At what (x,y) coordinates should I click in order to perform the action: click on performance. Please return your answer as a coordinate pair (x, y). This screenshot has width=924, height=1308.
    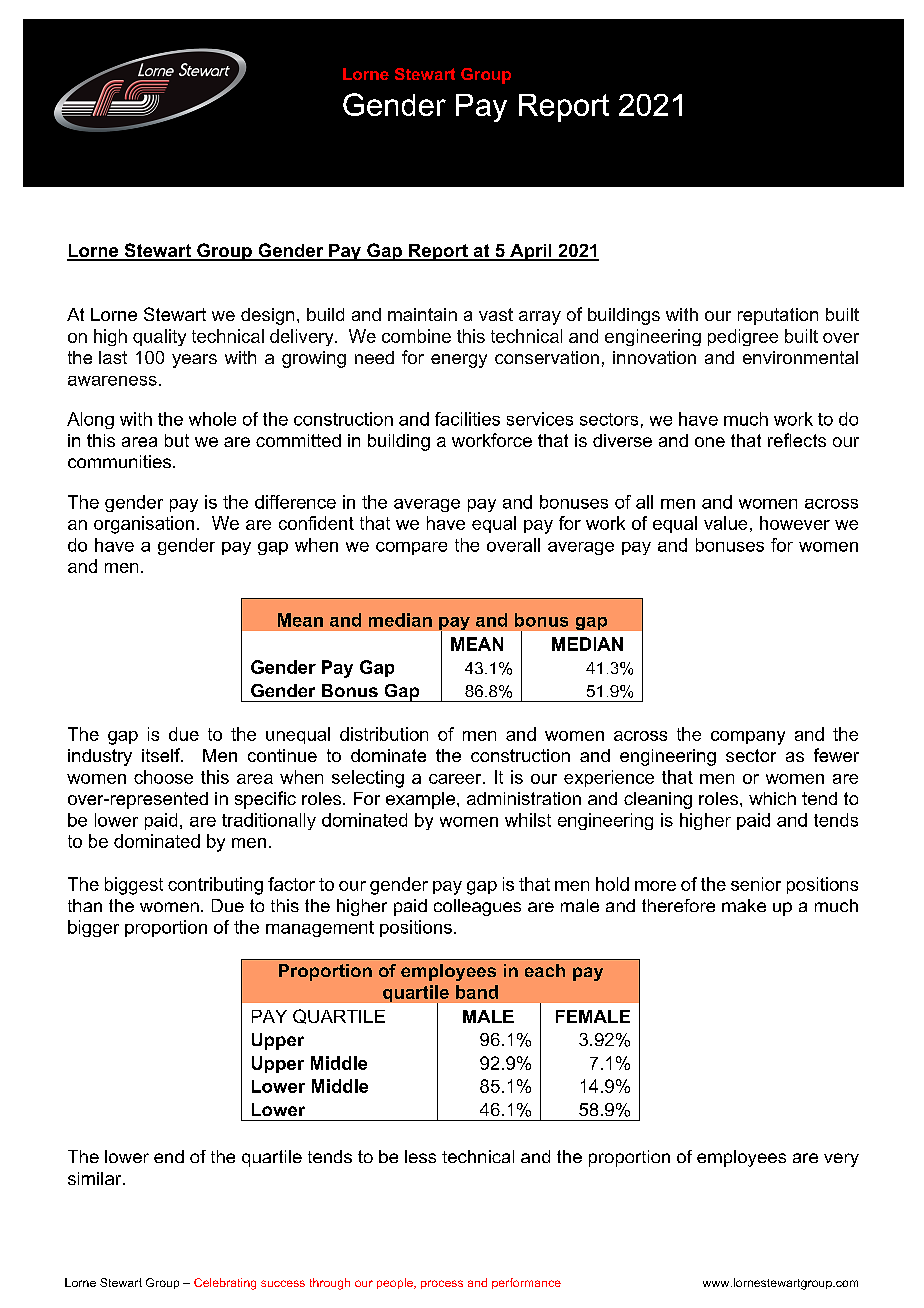
    Looking at the image, I should click on (526, 1283).
